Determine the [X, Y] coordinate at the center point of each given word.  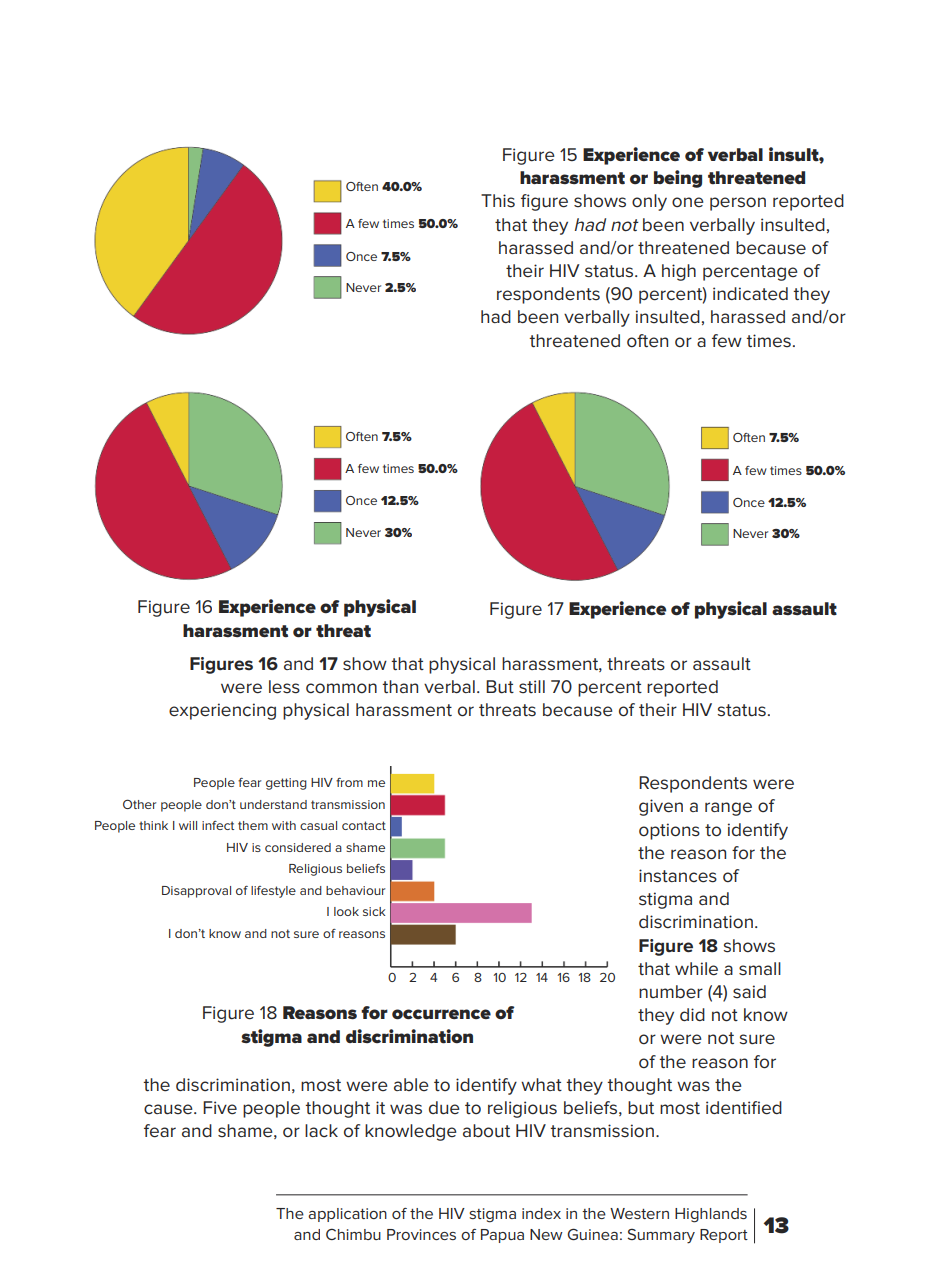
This [498, 200]
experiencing [222, 711]
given [661, 807]
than [400, 686]
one [688, 202]
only [649, 202]
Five [220, 1108]
